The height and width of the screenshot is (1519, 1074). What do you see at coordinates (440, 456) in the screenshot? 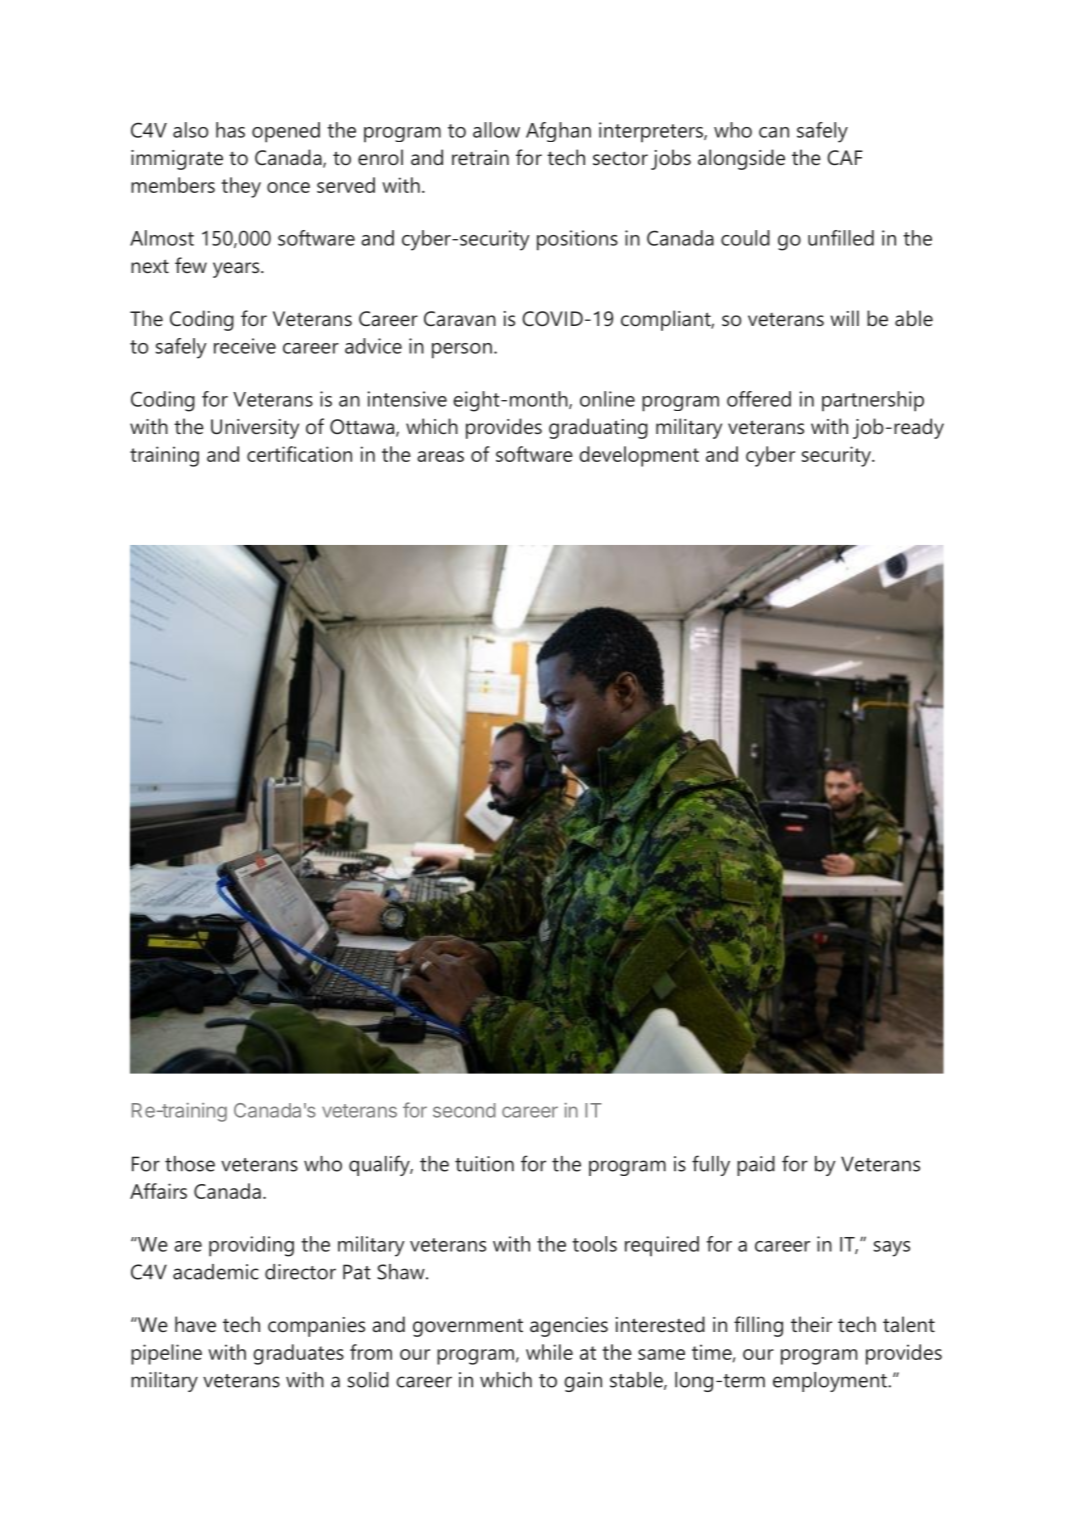
I see `areas` at bounding box center [440, 456].
